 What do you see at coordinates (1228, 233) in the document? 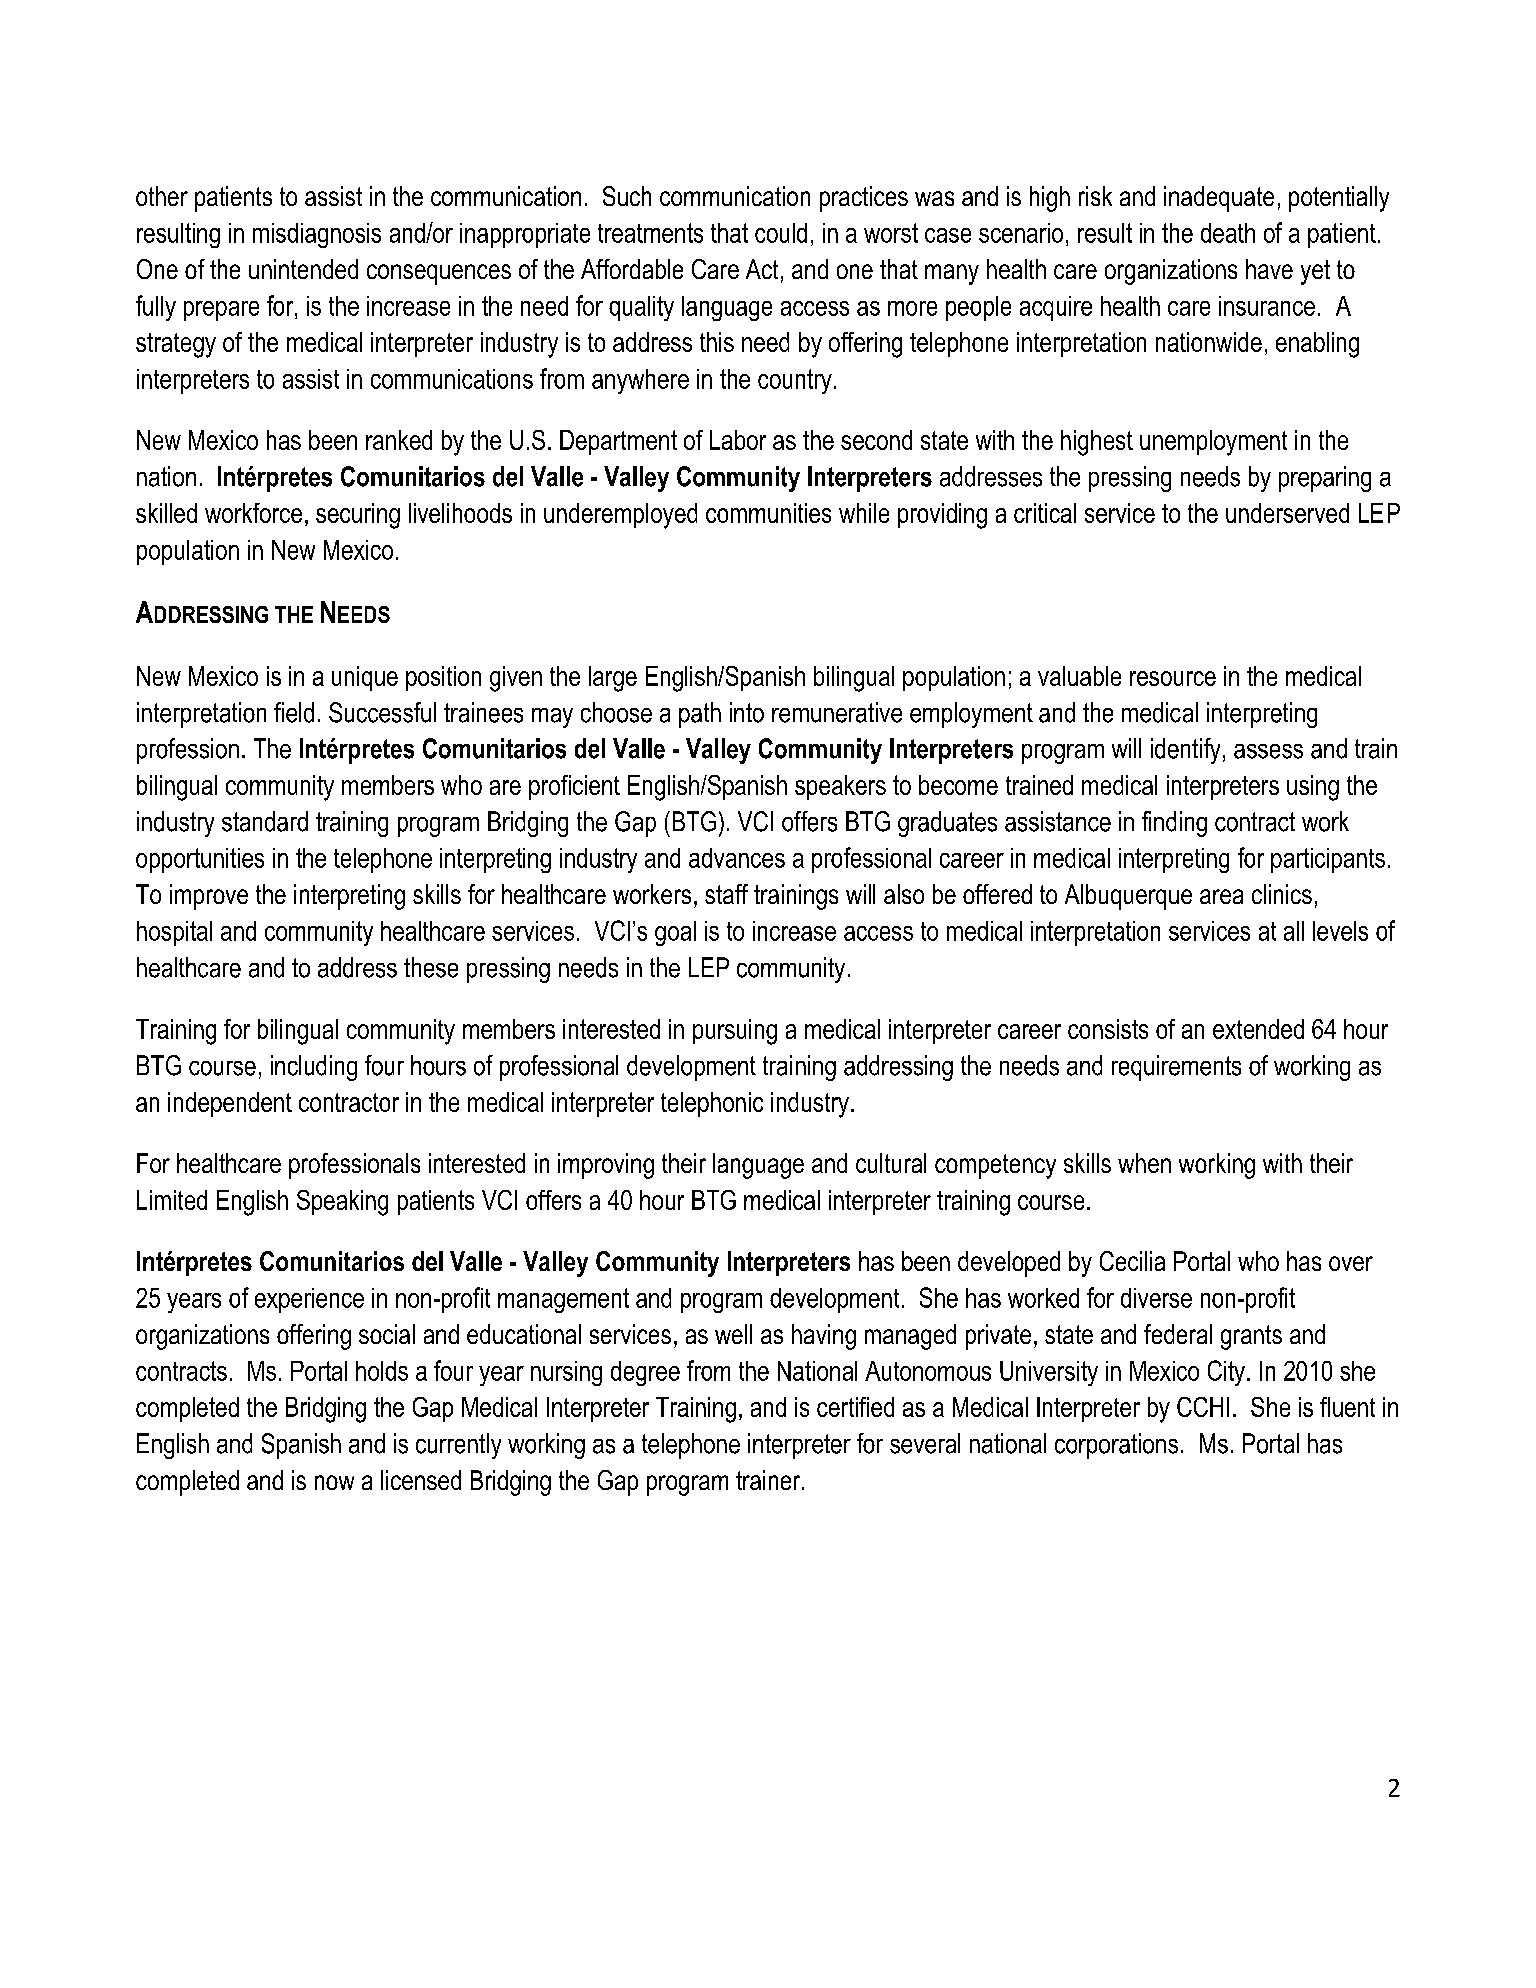
I see `death` at bounding box center [1228, 233].
